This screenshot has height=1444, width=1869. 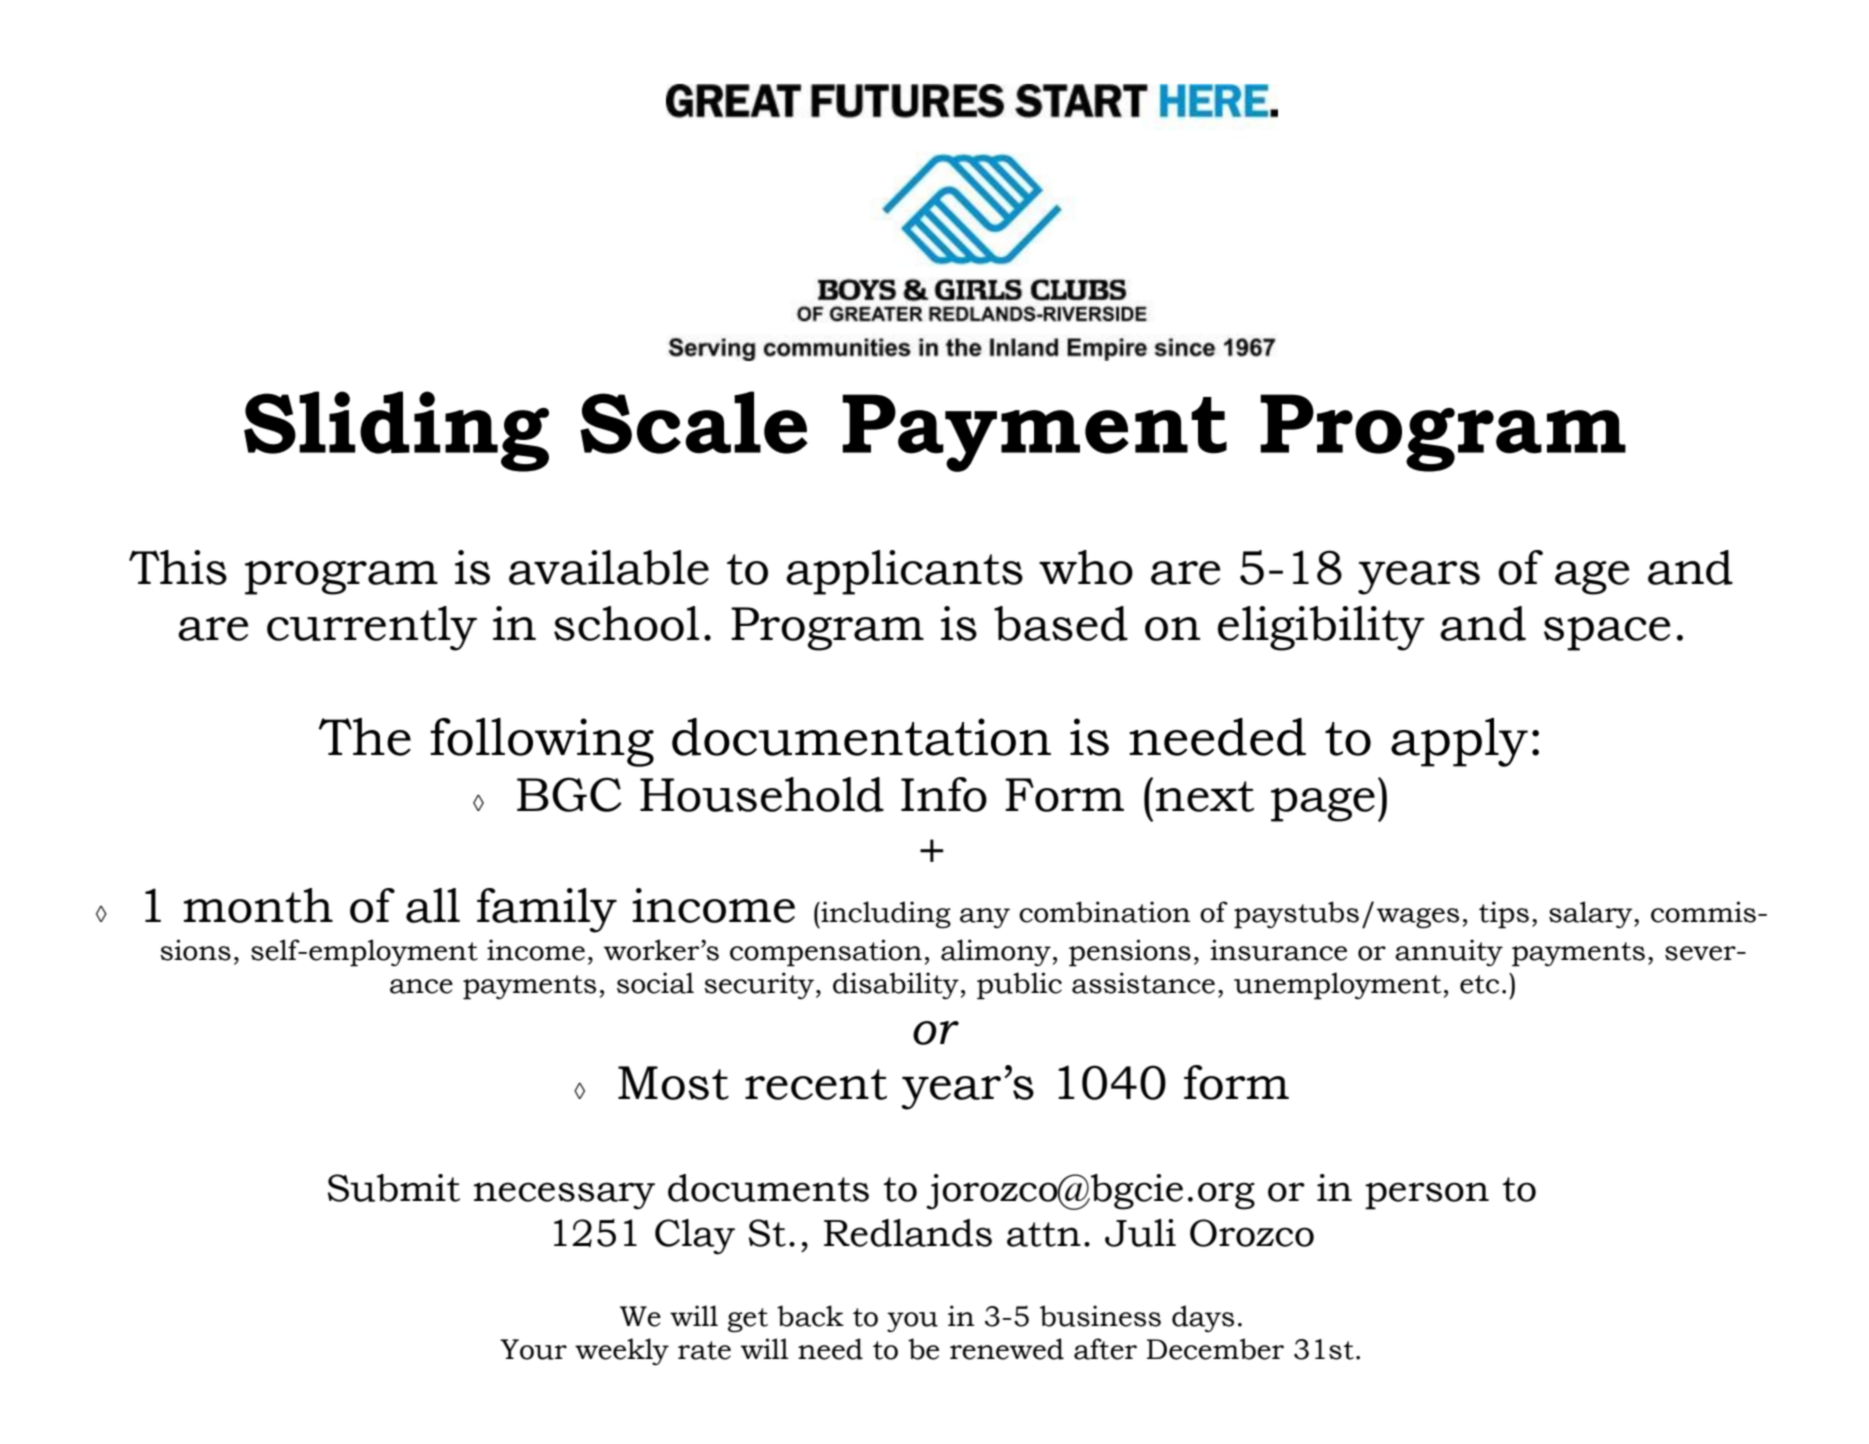 I want to click on Submit, so click(x=394, y=1188).
